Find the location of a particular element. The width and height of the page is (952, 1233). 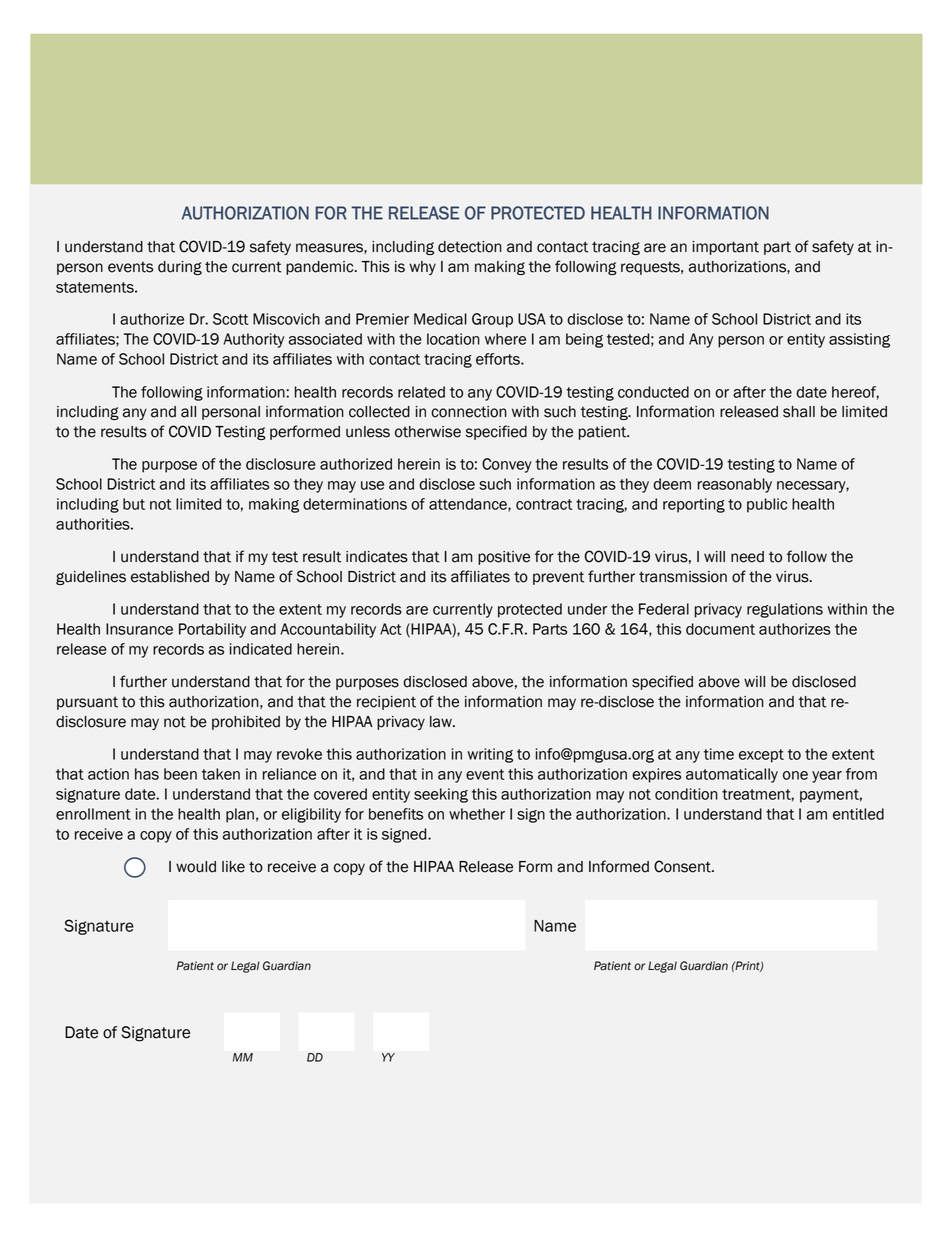

during is located at coordinates (180, 268).
